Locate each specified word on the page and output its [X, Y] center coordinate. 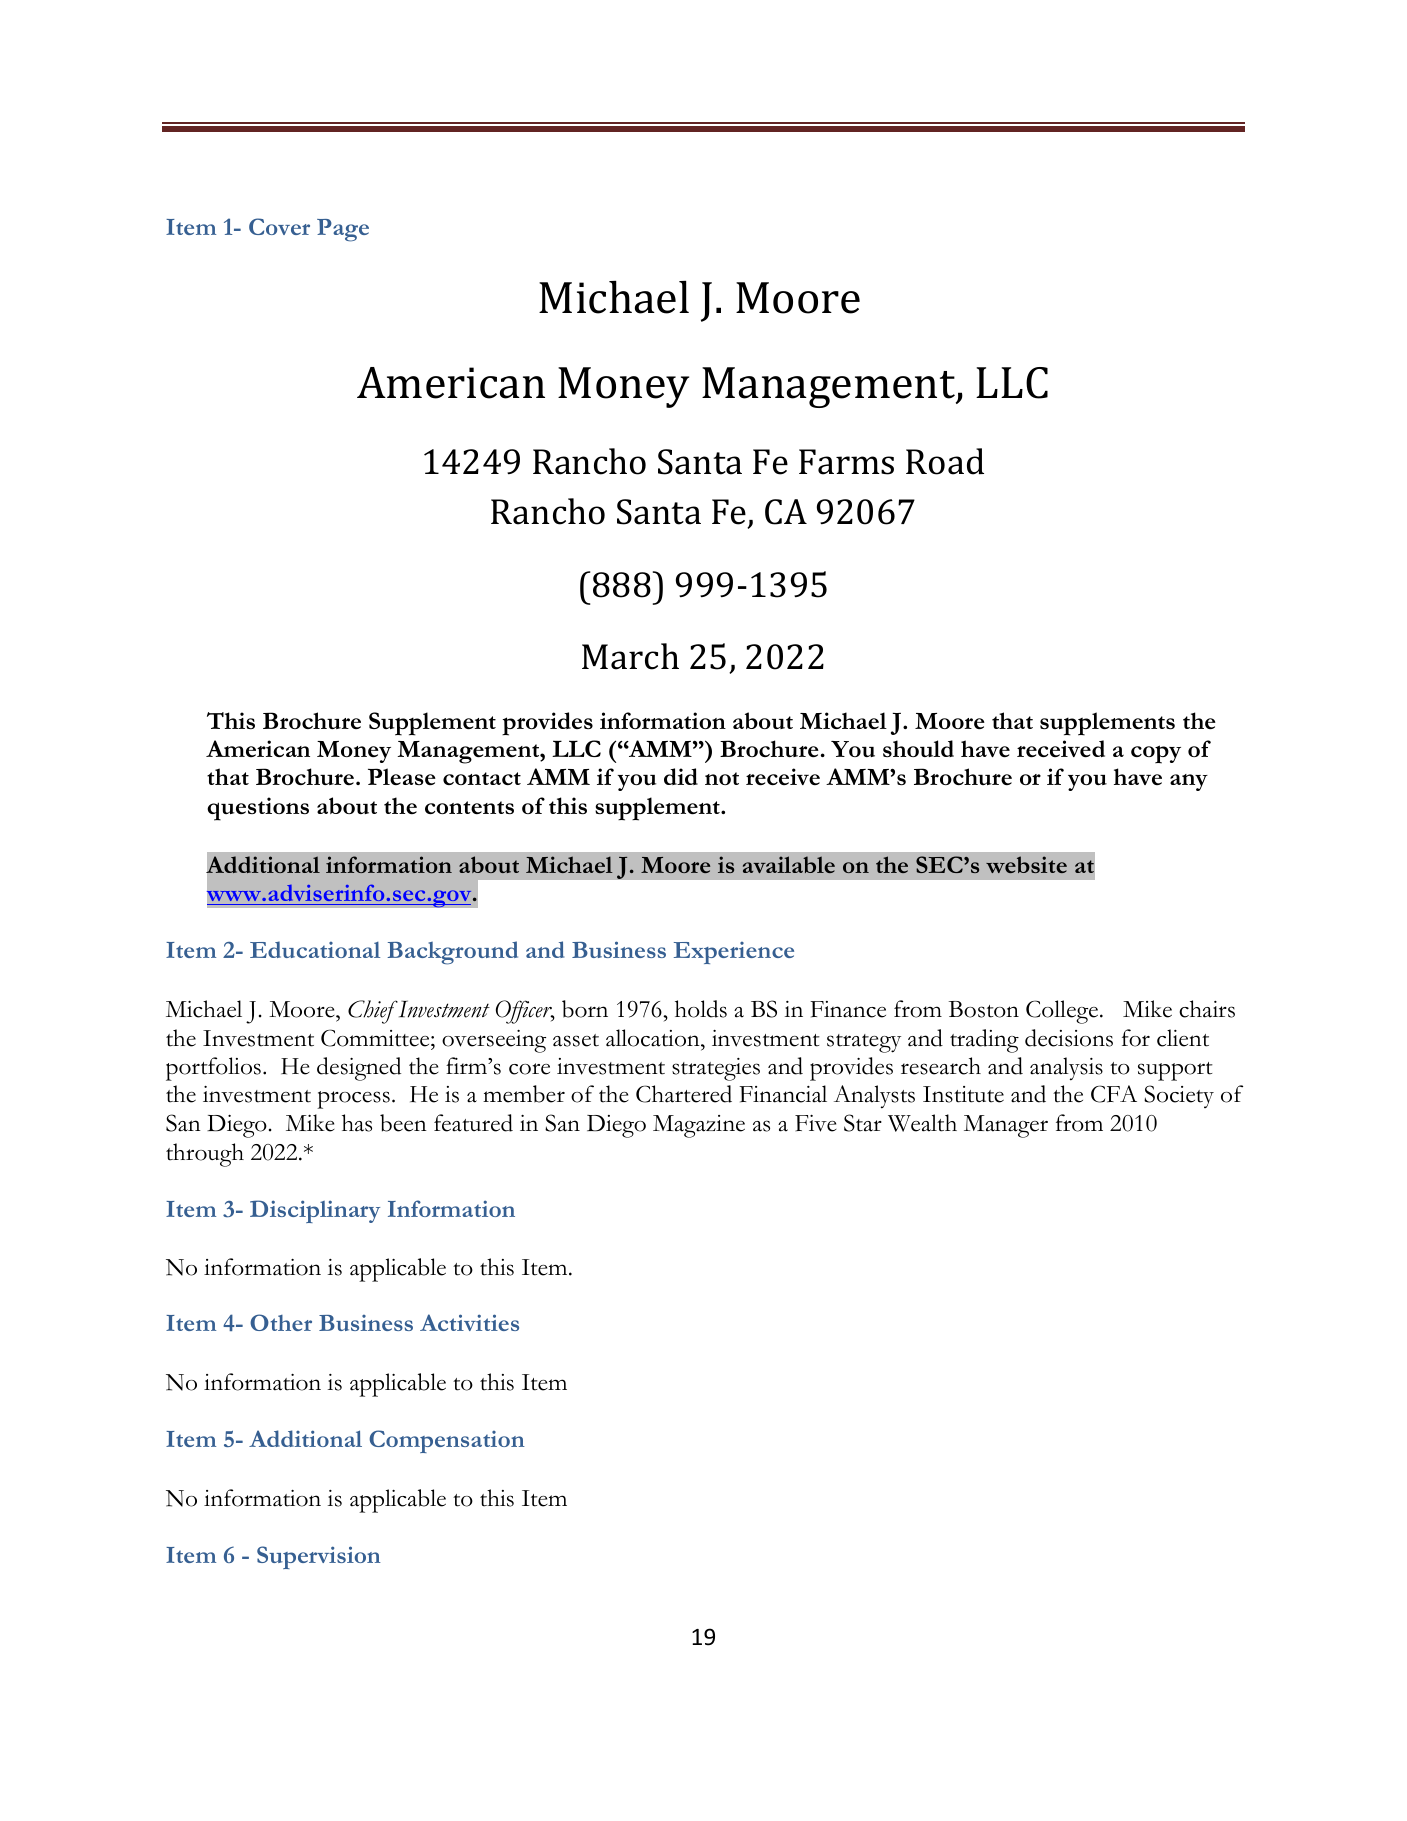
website [1026, 864]
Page [343, 230]
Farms [846, 462]
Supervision [319, 1557]
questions [258, 809]
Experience [734, 953]
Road [945, 461]
